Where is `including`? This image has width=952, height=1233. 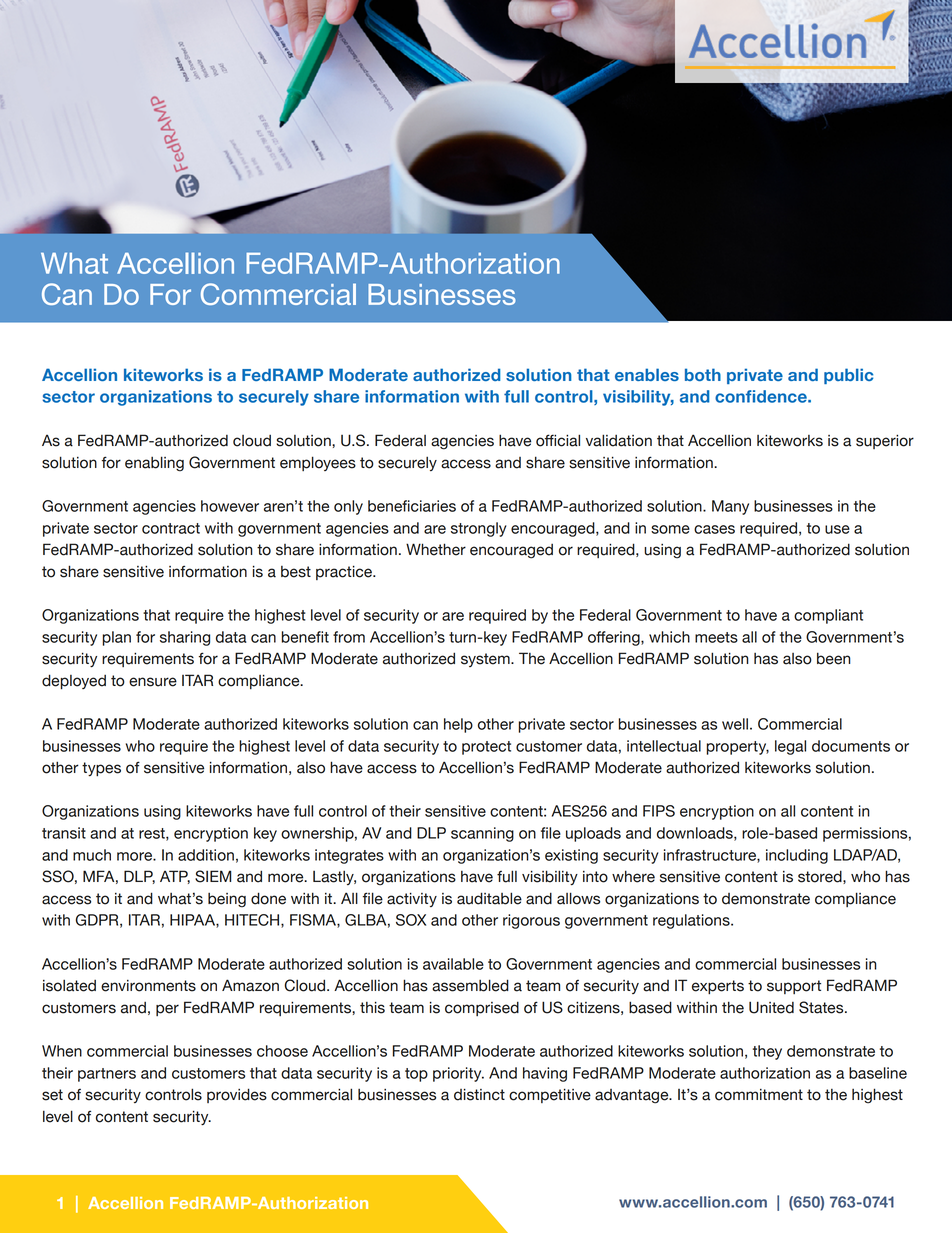
including is located at coordinates (797, 856).
